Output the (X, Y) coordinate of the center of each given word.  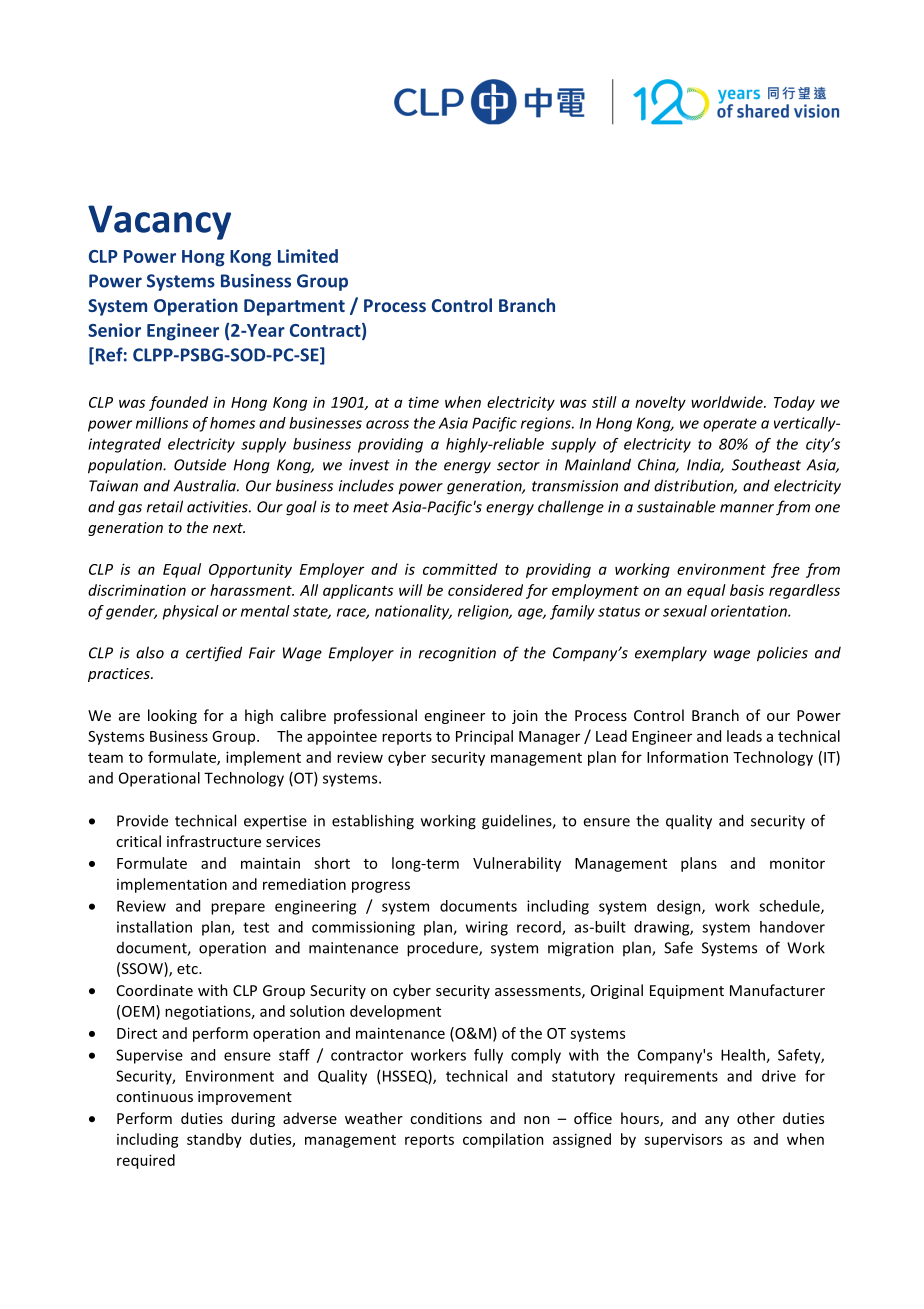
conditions (446, 1118)
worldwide (728, 402)
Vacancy (159, 222)
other (756, 1118)
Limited (308, 256)
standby (214, 1140)
